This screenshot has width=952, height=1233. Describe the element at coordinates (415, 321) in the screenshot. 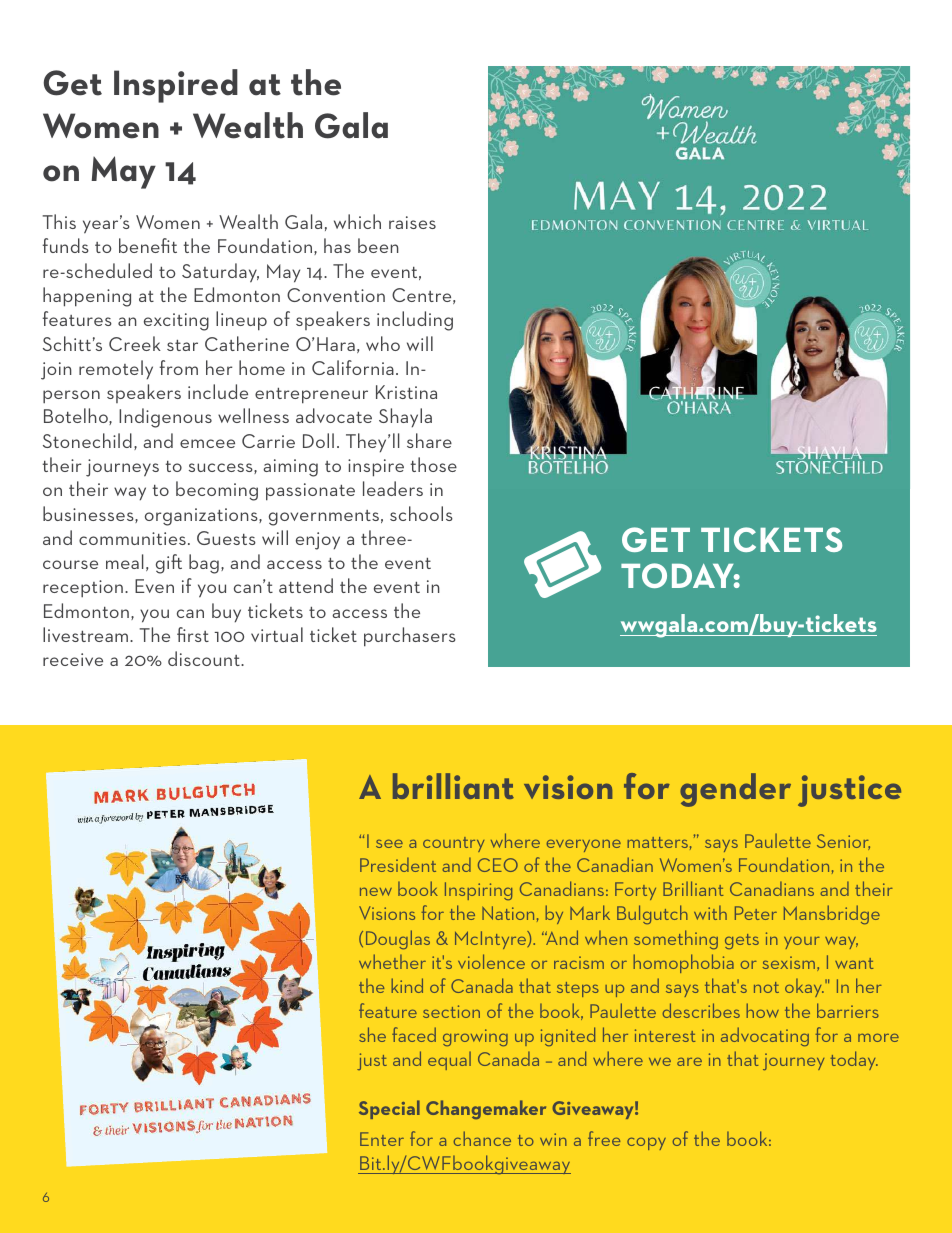

I see `including` at that location.
